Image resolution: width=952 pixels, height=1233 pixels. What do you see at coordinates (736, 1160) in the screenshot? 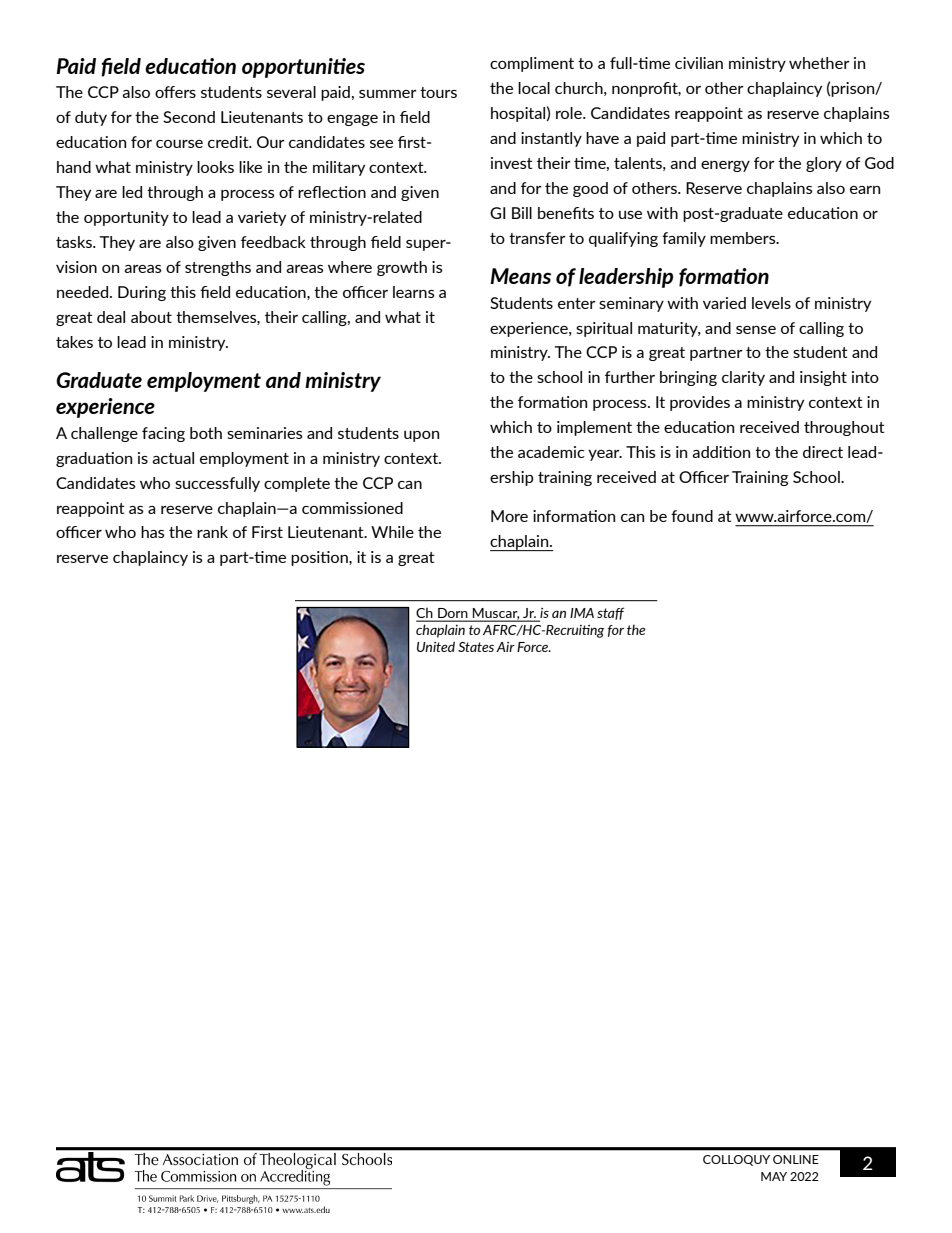
I see `COLLOQUY` at bounding box center [736, 1160].
